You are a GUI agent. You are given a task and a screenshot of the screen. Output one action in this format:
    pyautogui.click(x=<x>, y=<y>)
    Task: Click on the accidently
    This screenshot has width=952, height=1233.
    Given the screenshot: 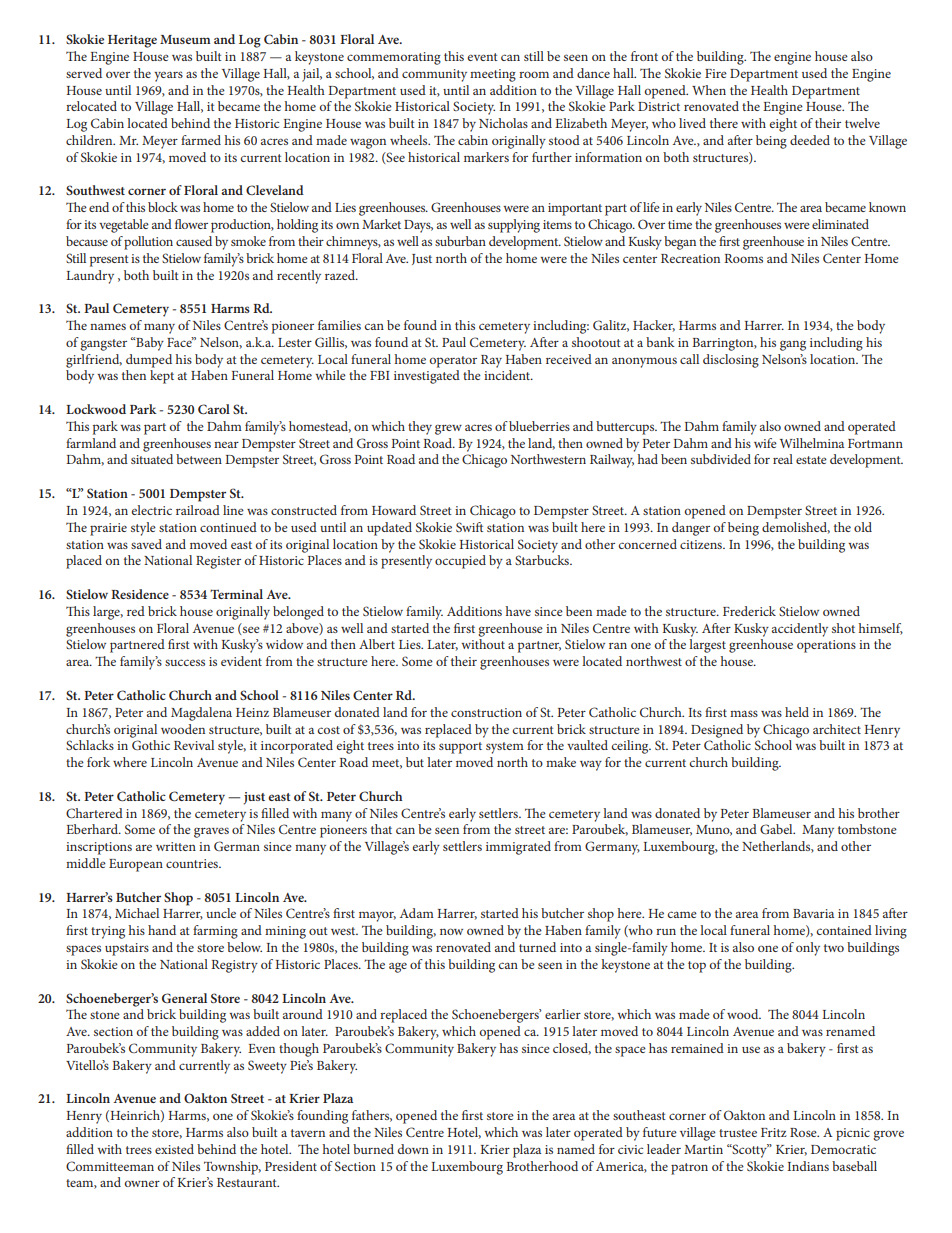 What is the action you would take?
    pyautogui.click(x=800, y=630)
